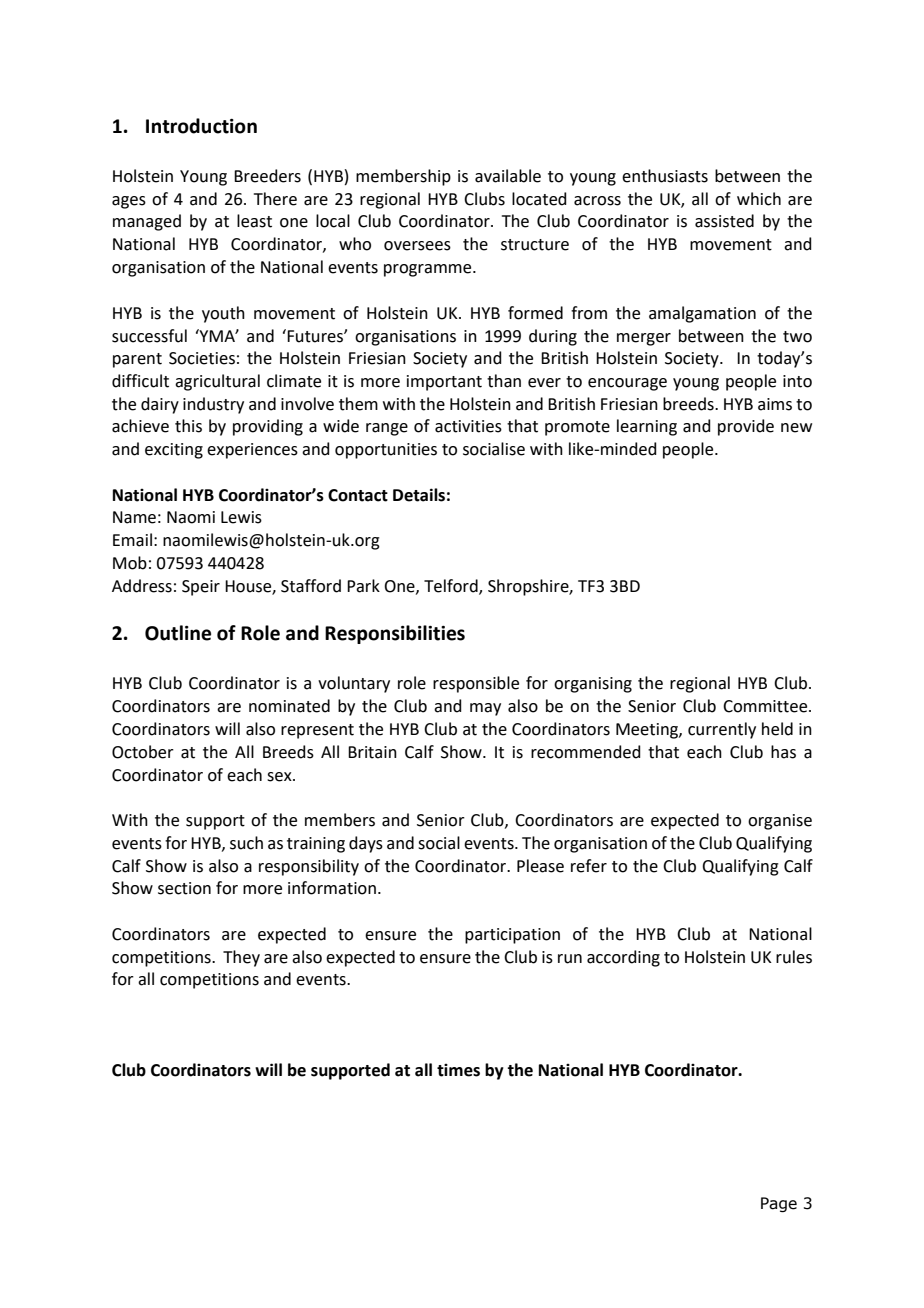 The width and height of the page is (924, 1308). I want to click on Please, so click(540, 866).
